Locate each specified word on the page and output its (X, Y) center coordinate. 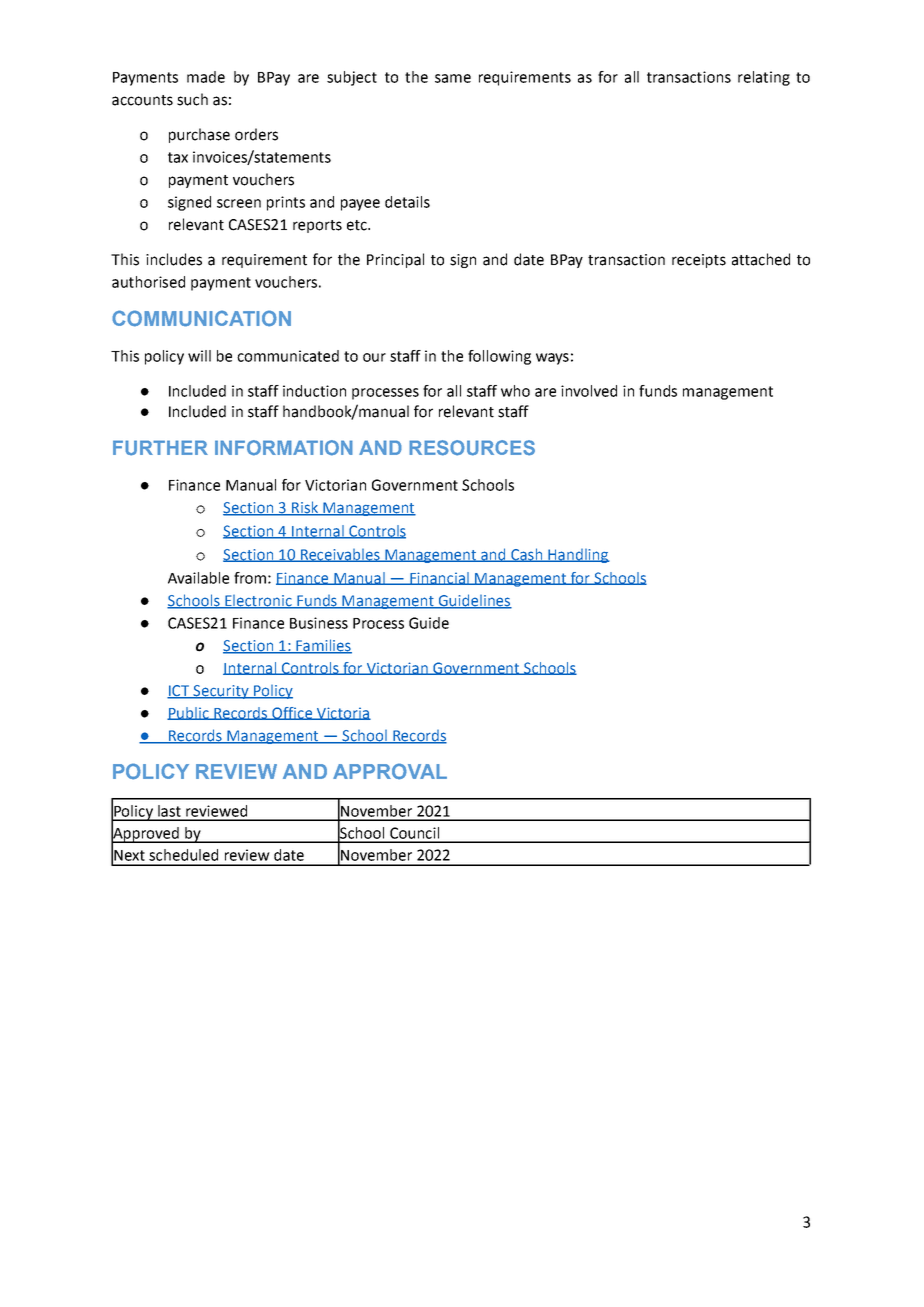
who (515, 391)
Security (221, 692)
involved (589, 391)
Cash (526, 555)
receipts (699, 261)
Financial (439, 578)
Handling (578, 556)
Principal (395, 260)
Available (198, 578)
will (199, 356)
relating (764, 78)
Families (323, 646)
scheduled (183, 855)
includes (174, 259)
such (192, 99)
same (453, 78)
